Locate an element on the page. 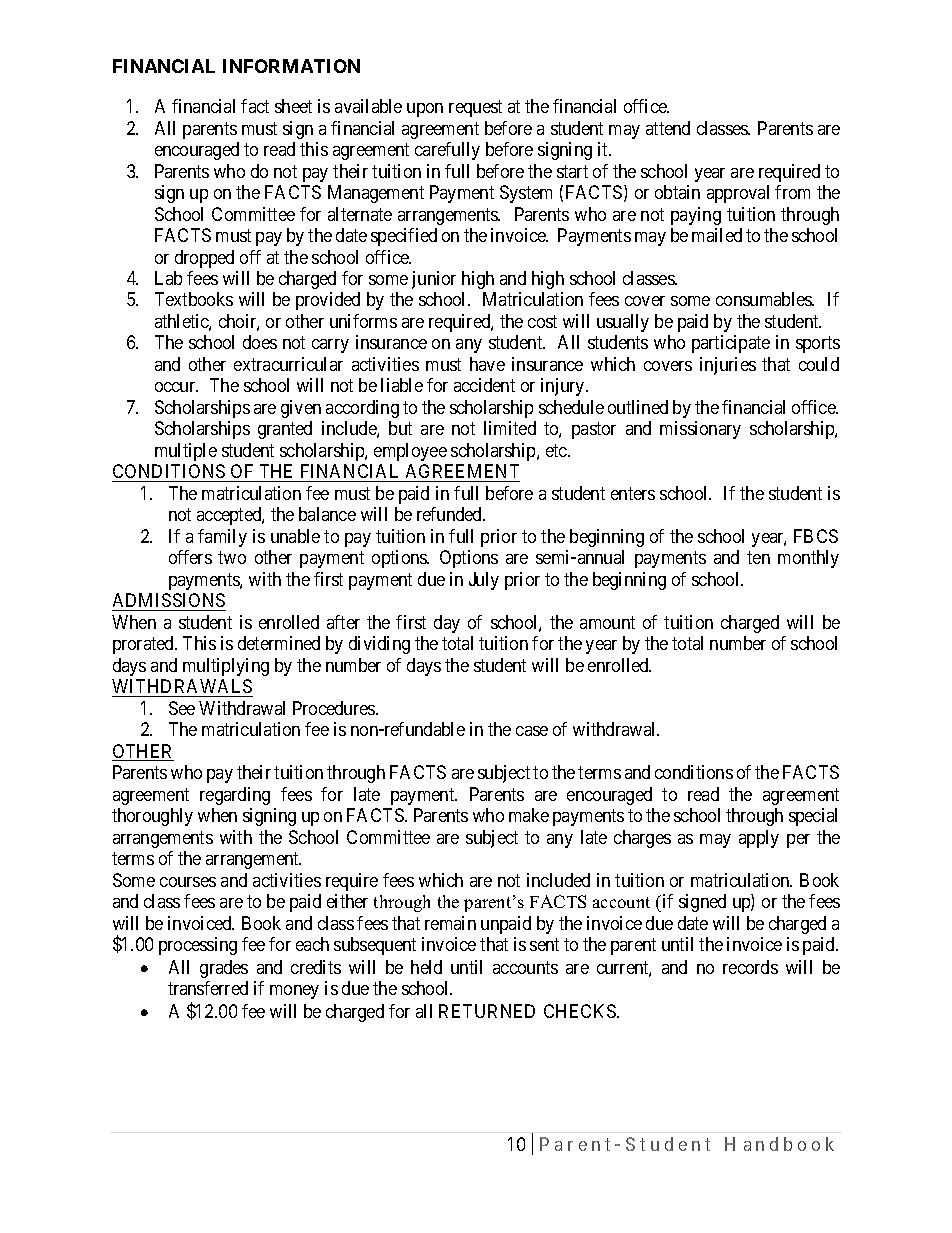 The image size is (952, 1233). records is located at coordinates (750, 967).
